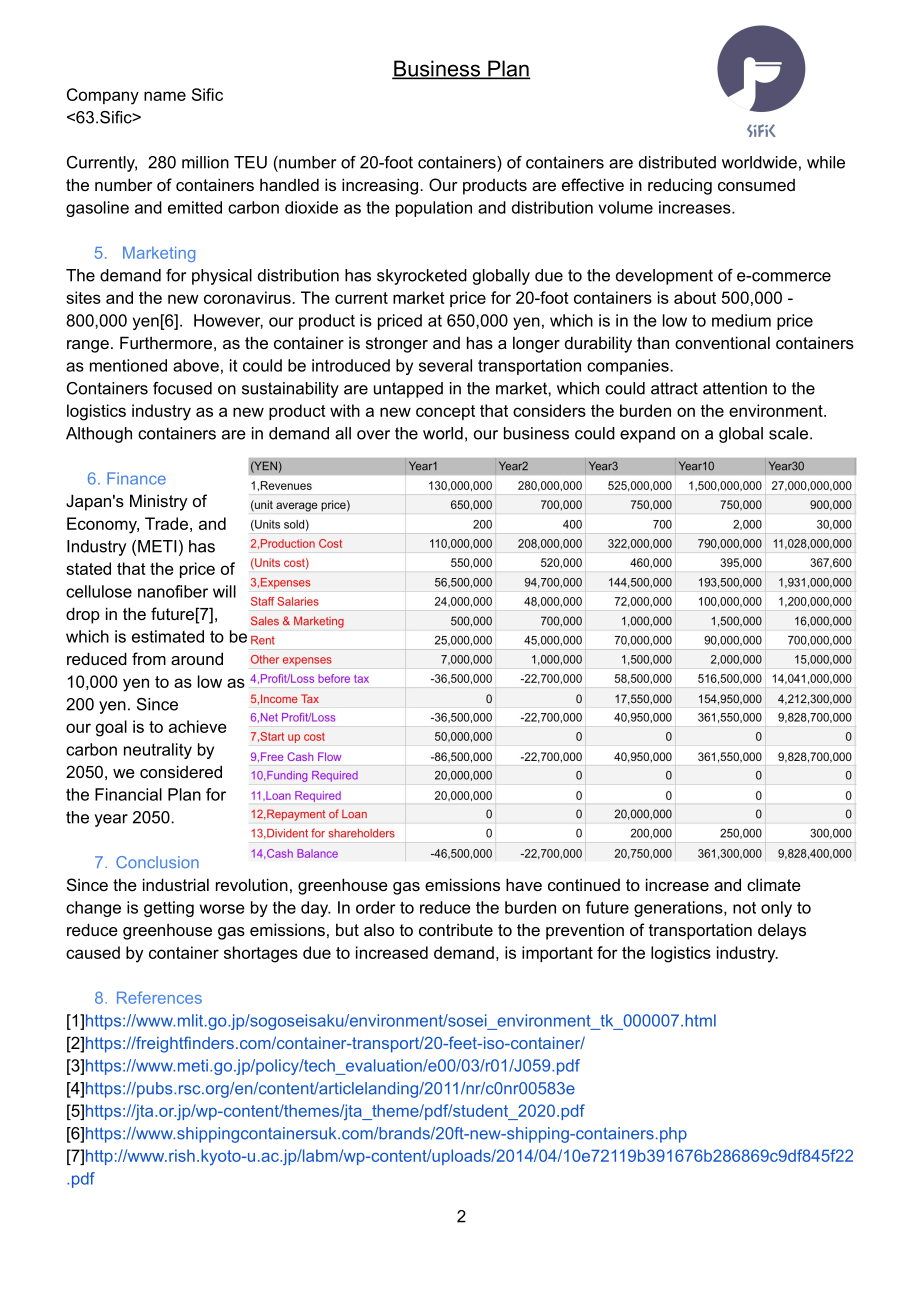  Describe the element at coordinates (677, 162) in the page. I see `distributed` at that location.
